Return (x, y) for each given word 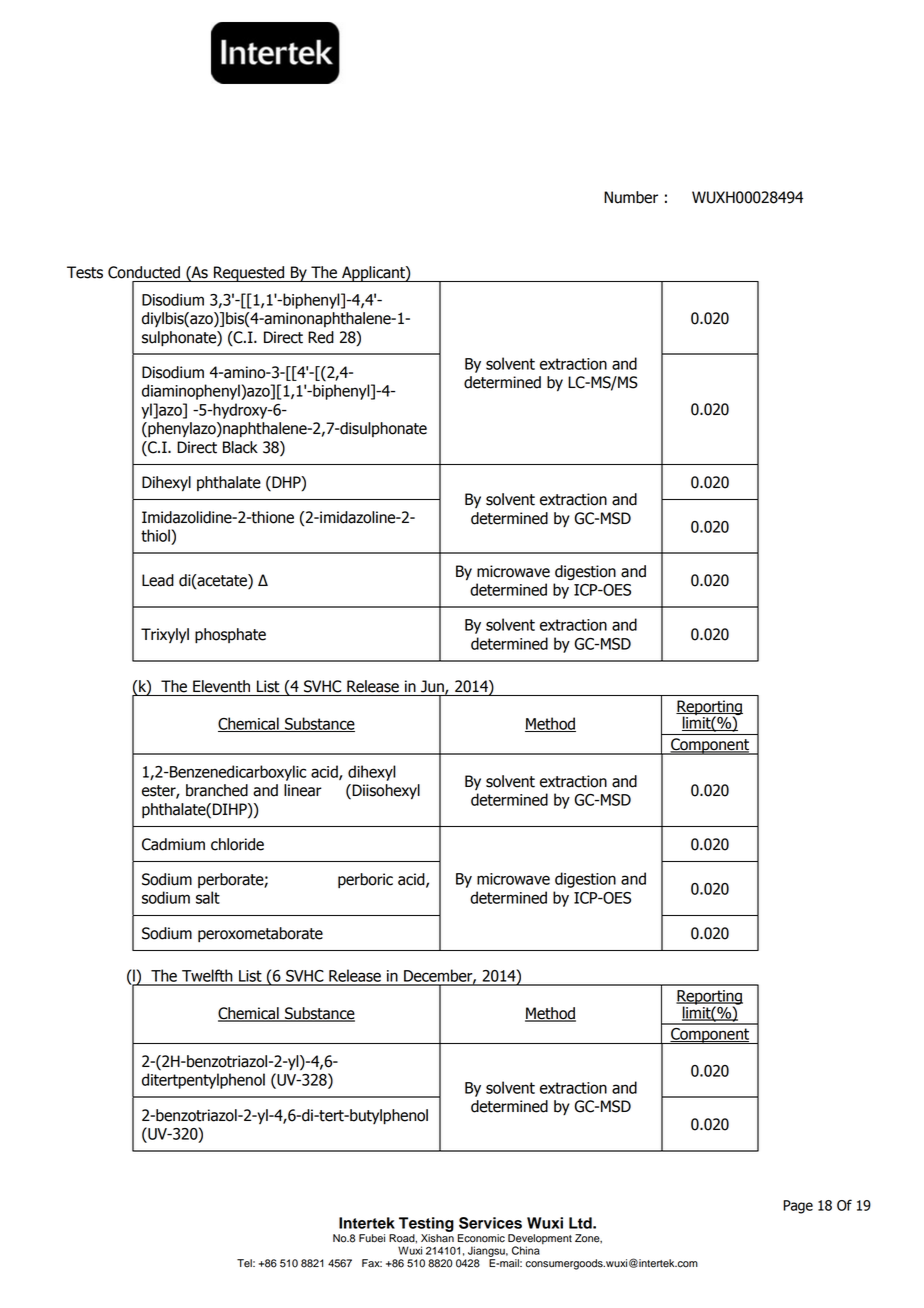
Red (321, 337)
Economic (481, 1238)
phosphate (230, 636)
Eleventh (221, 686)
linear (303, 790)
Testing (426, 1224)
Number (631, 197)
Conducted (144, 272)
